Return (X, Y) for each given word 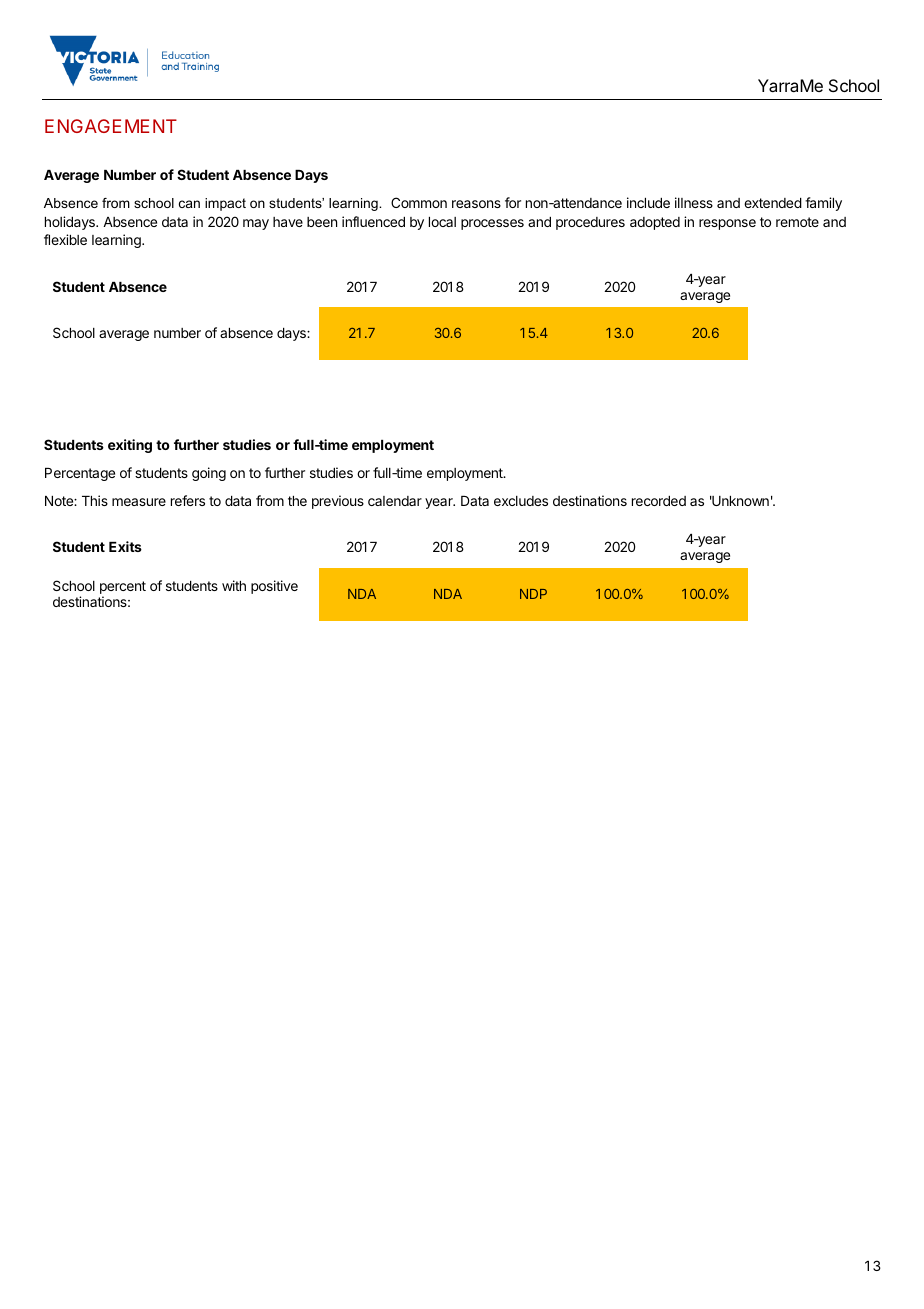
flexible (65, 239)
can (189, 204)
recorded (659, 501)
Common (419, 202)
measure (139, 502)
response (727, 224)
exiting (130, 446)
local (442, 222)
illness (694, 202)
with (234, 585)
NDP (533, 594)
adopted (655, 223)
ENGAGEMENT (111, 126)
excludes (521, 501)
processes (492, 224)
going (209, 474)
